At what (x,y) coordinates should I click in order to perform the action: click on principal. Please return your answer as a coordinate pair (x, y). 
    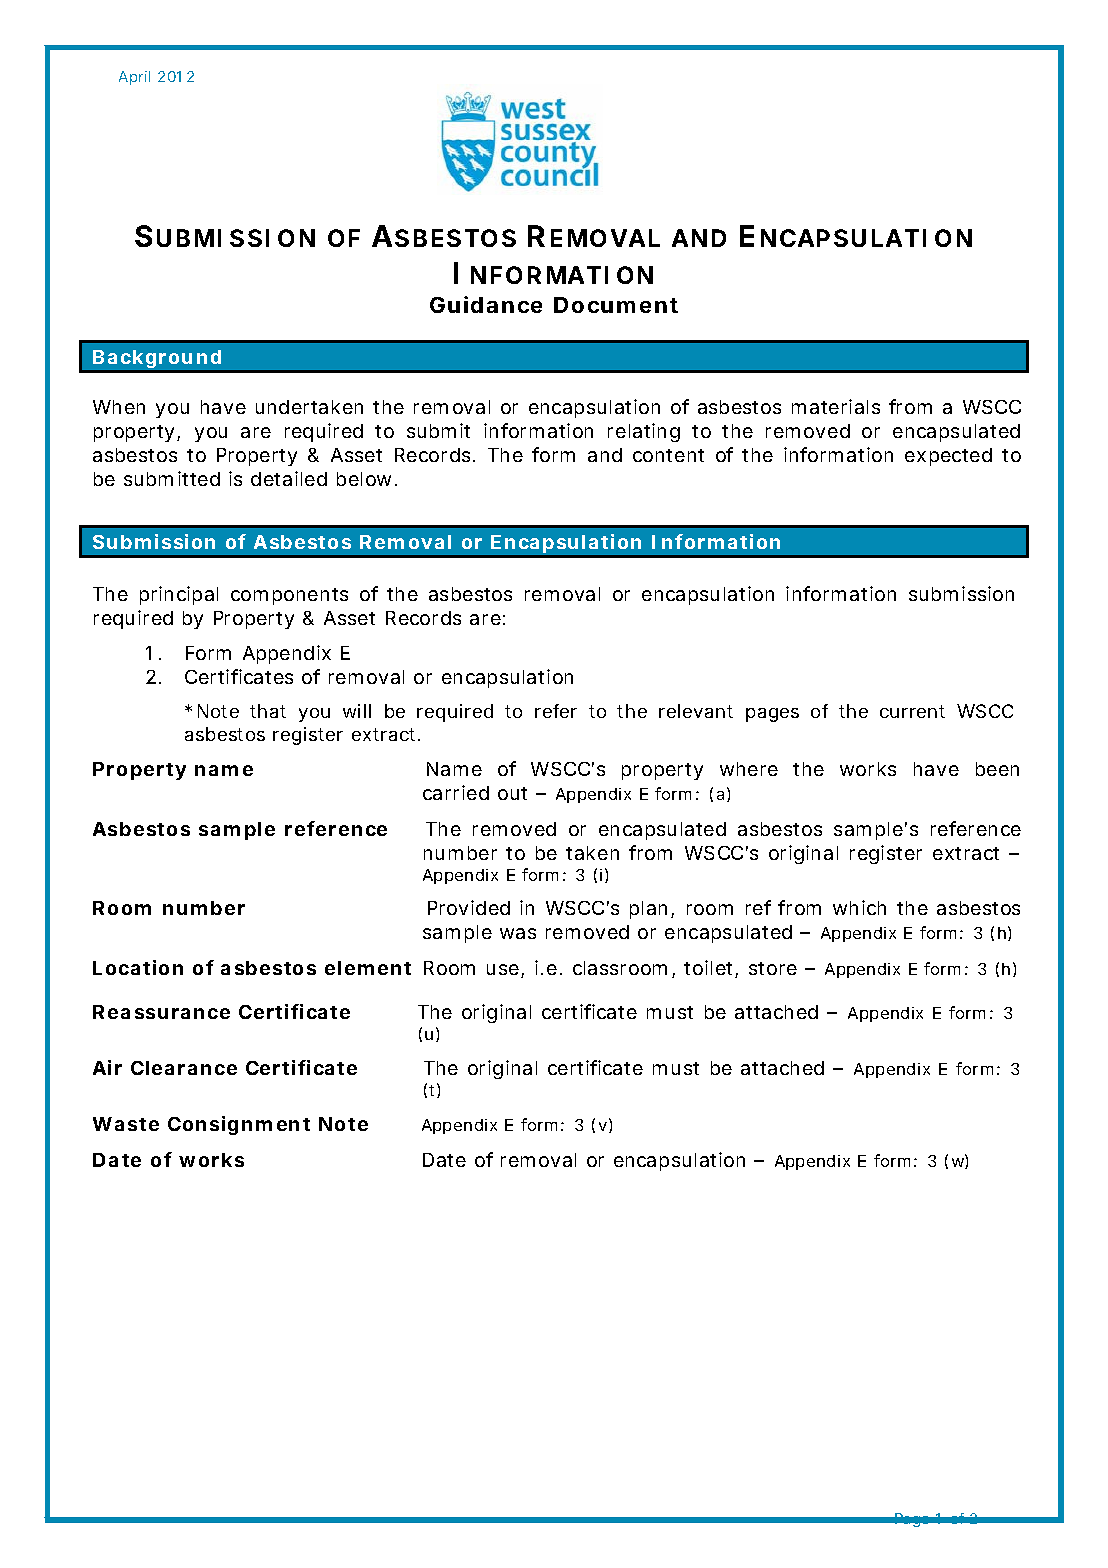
    Looking at the image, I should click on (179, 595).
